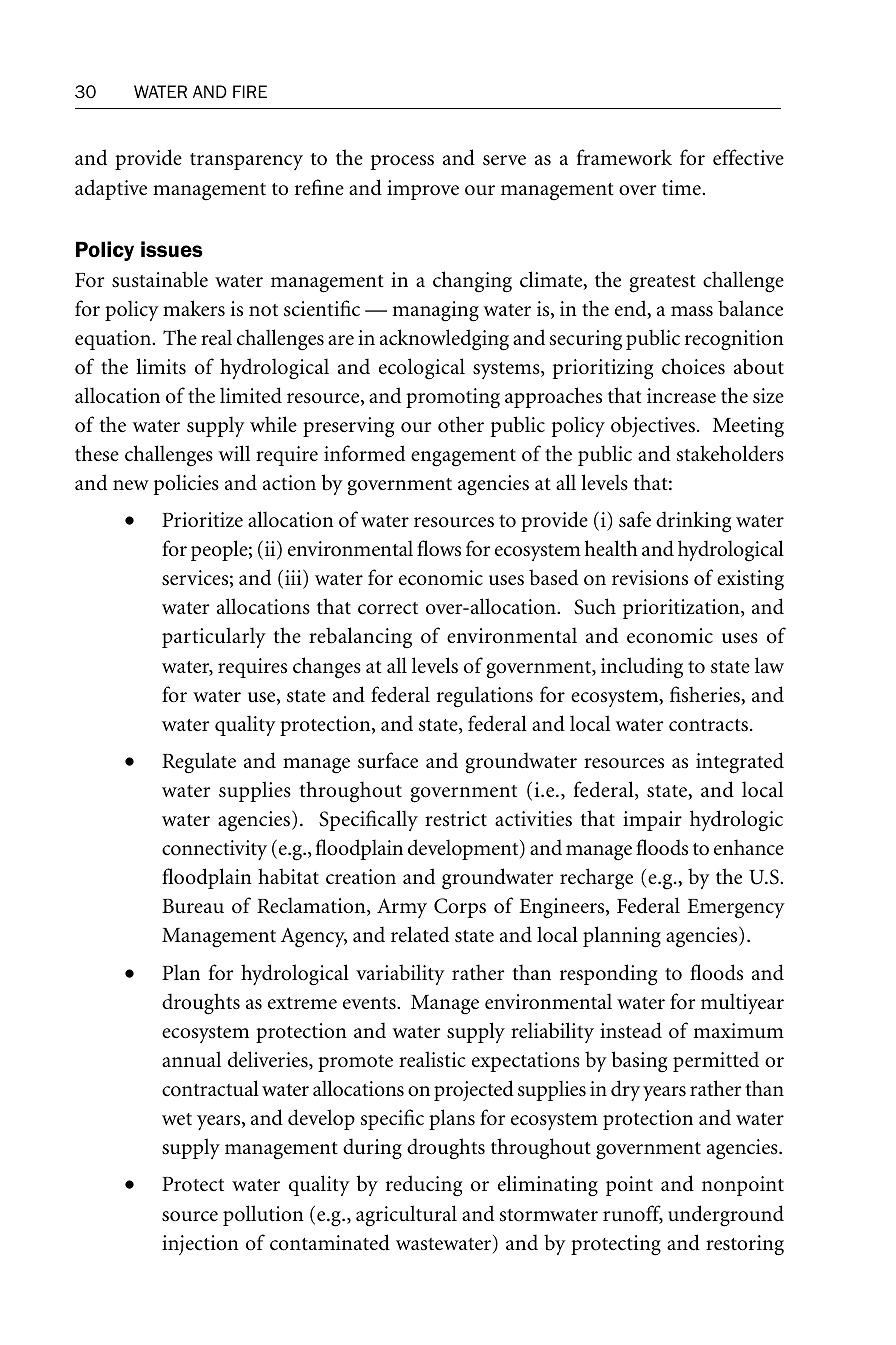 The height and width of the document is (1345, 896). Describe the element at coordinates (748, 157) in the document. I see `effective` at that location.
